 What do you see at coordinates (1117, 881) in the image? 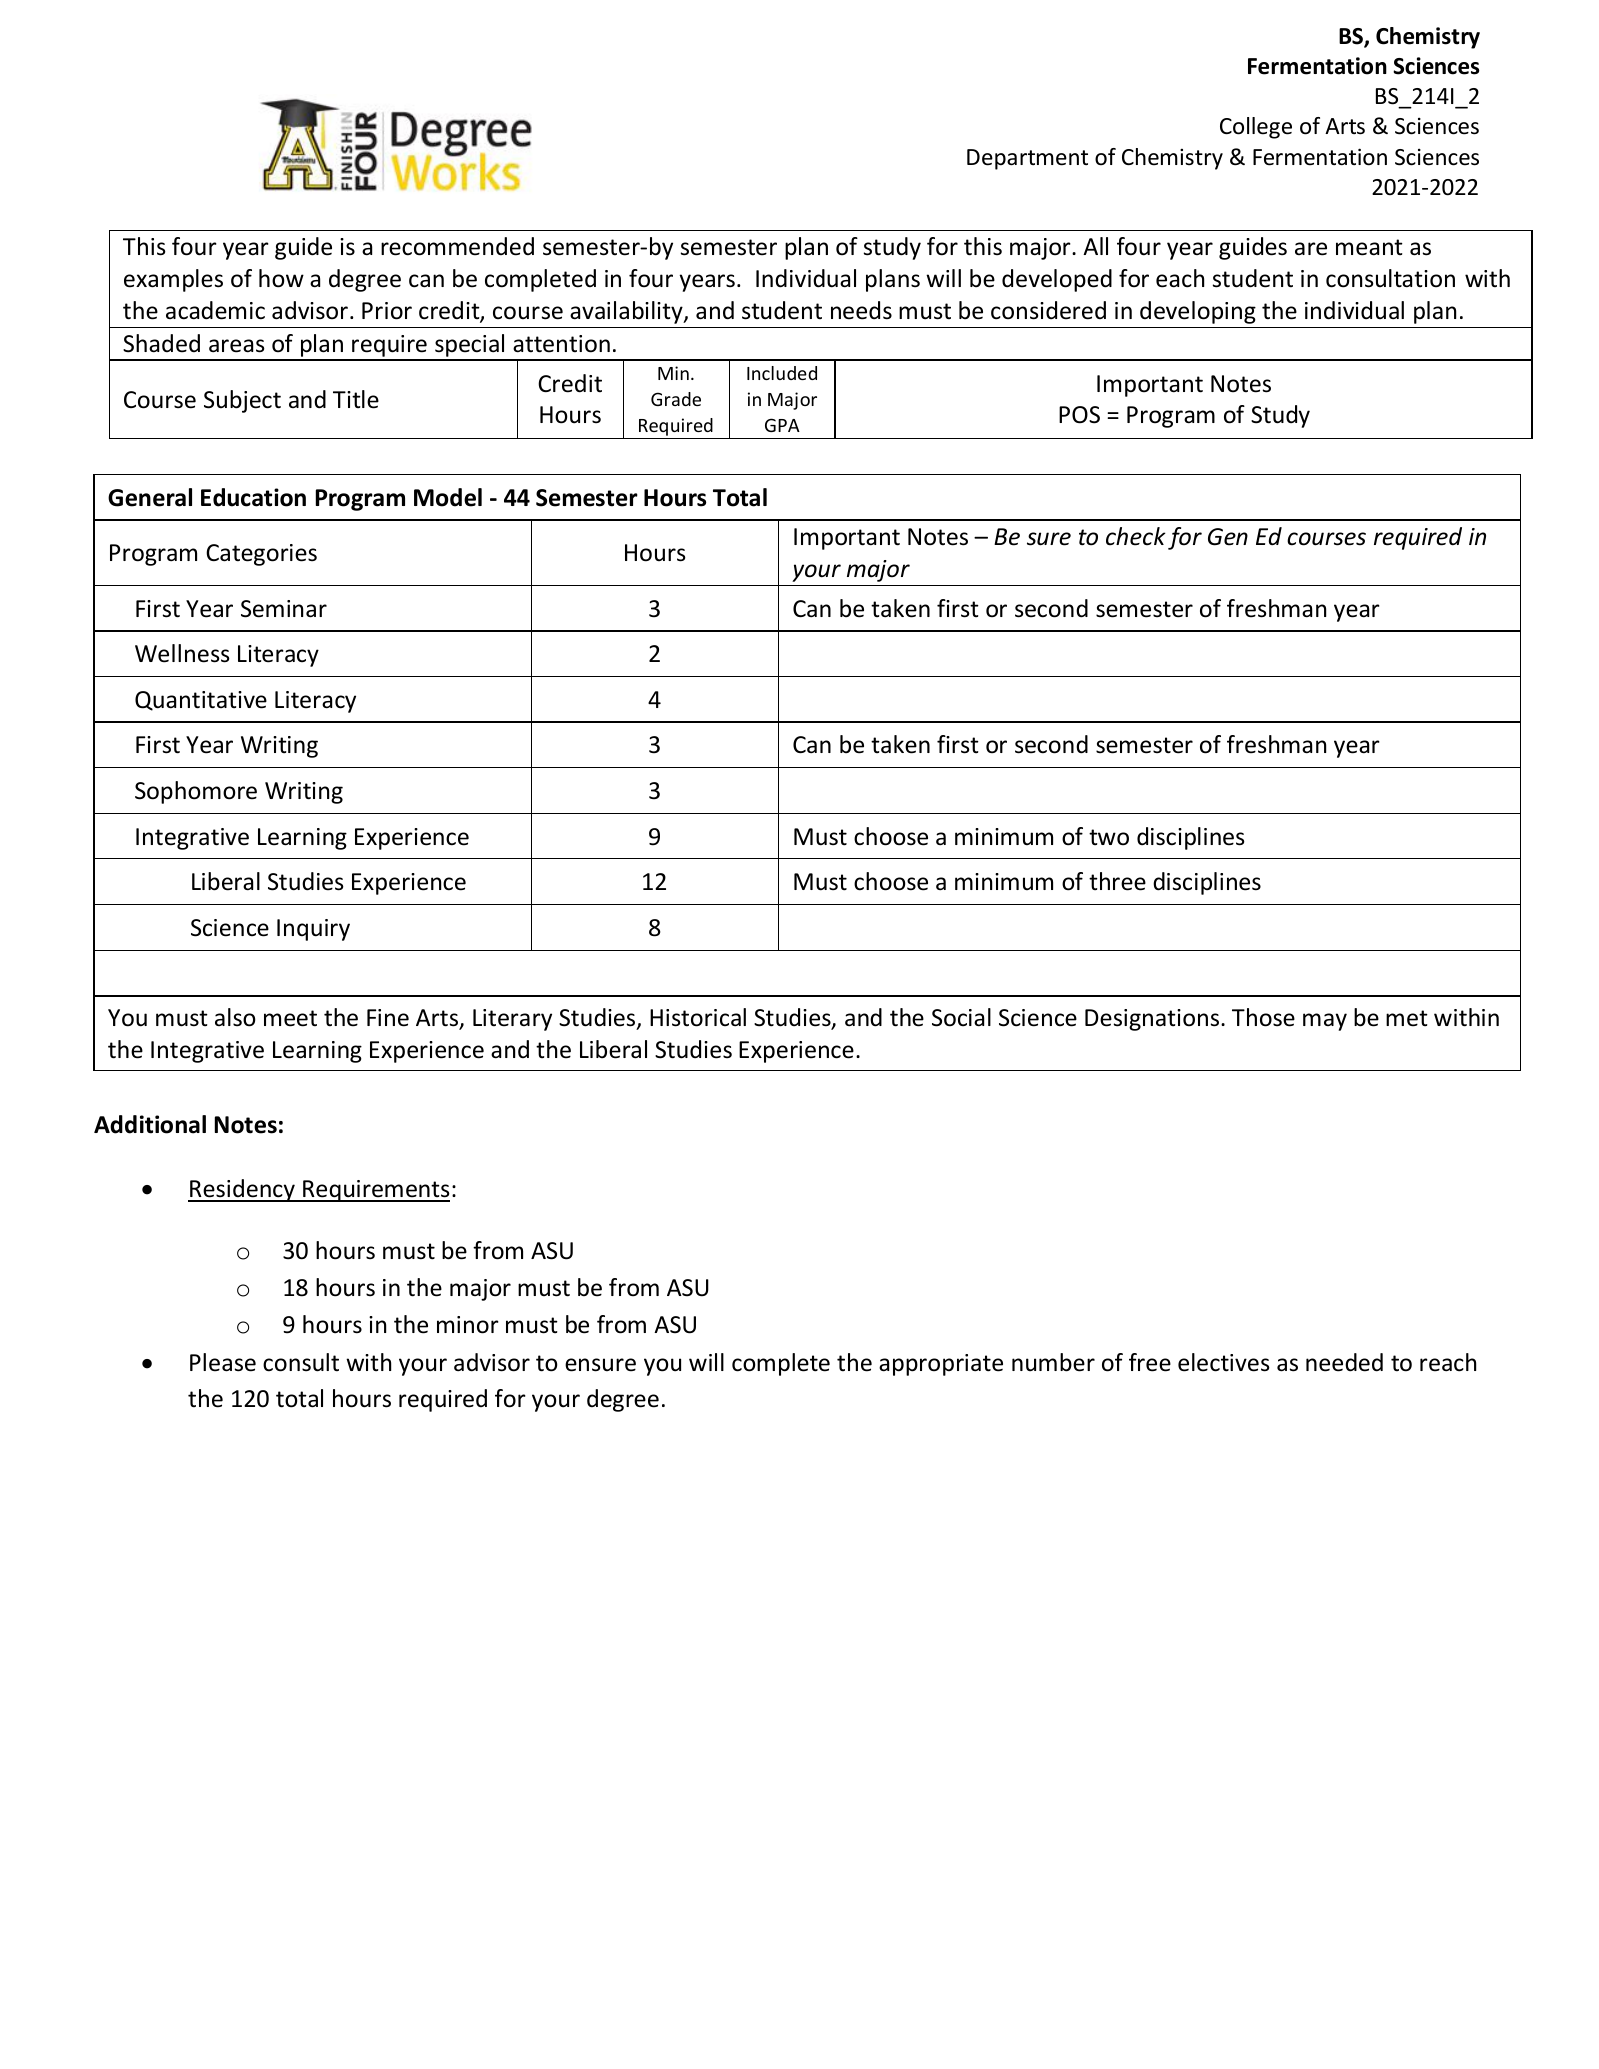
I see `three` at bounding box center [1117, 881].
